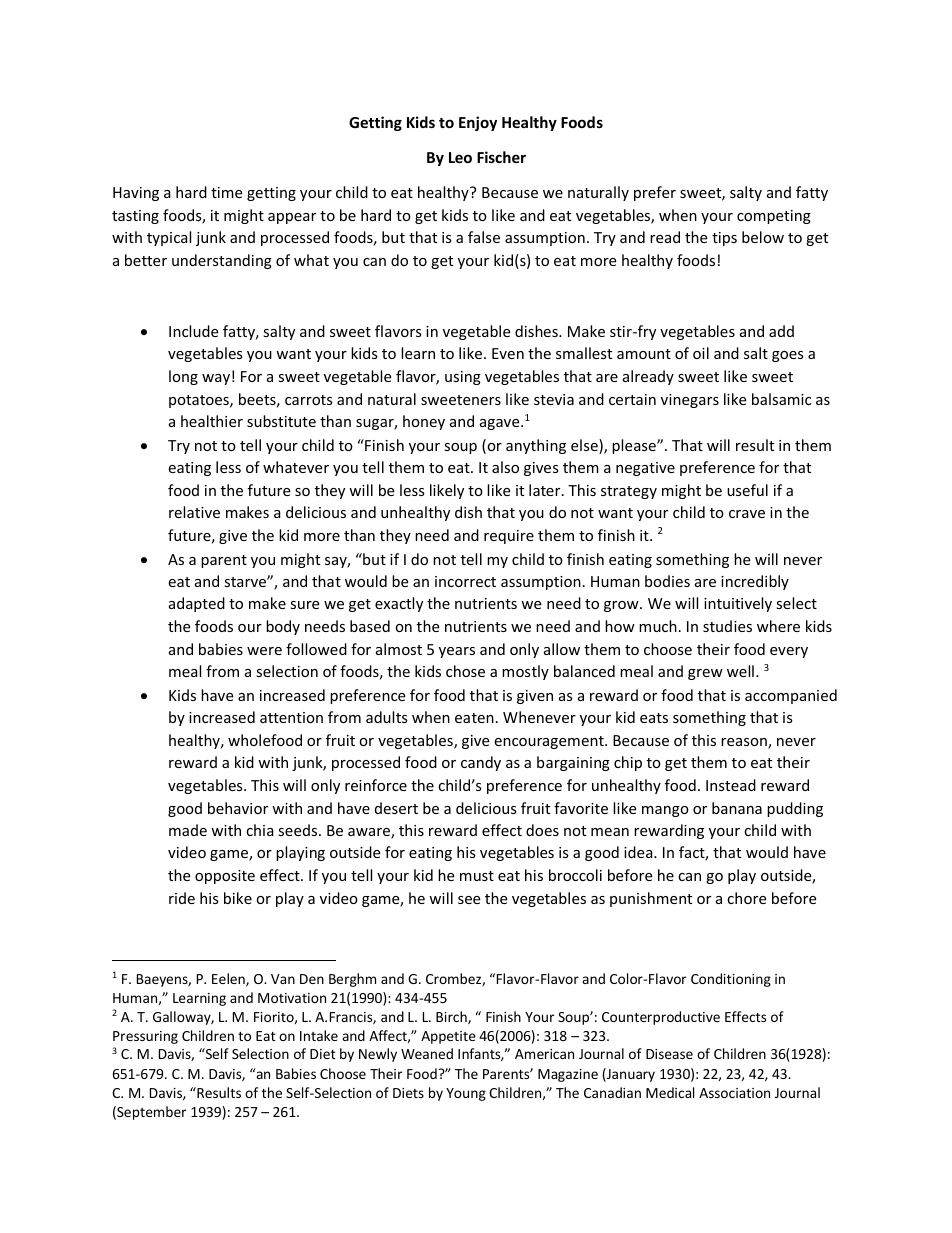 Image resolution: width=952 pixels, height=1233 pixels. What do you see at coordinates (183, 377) in the page?
I see `long` at bounding box center [183, 377].
